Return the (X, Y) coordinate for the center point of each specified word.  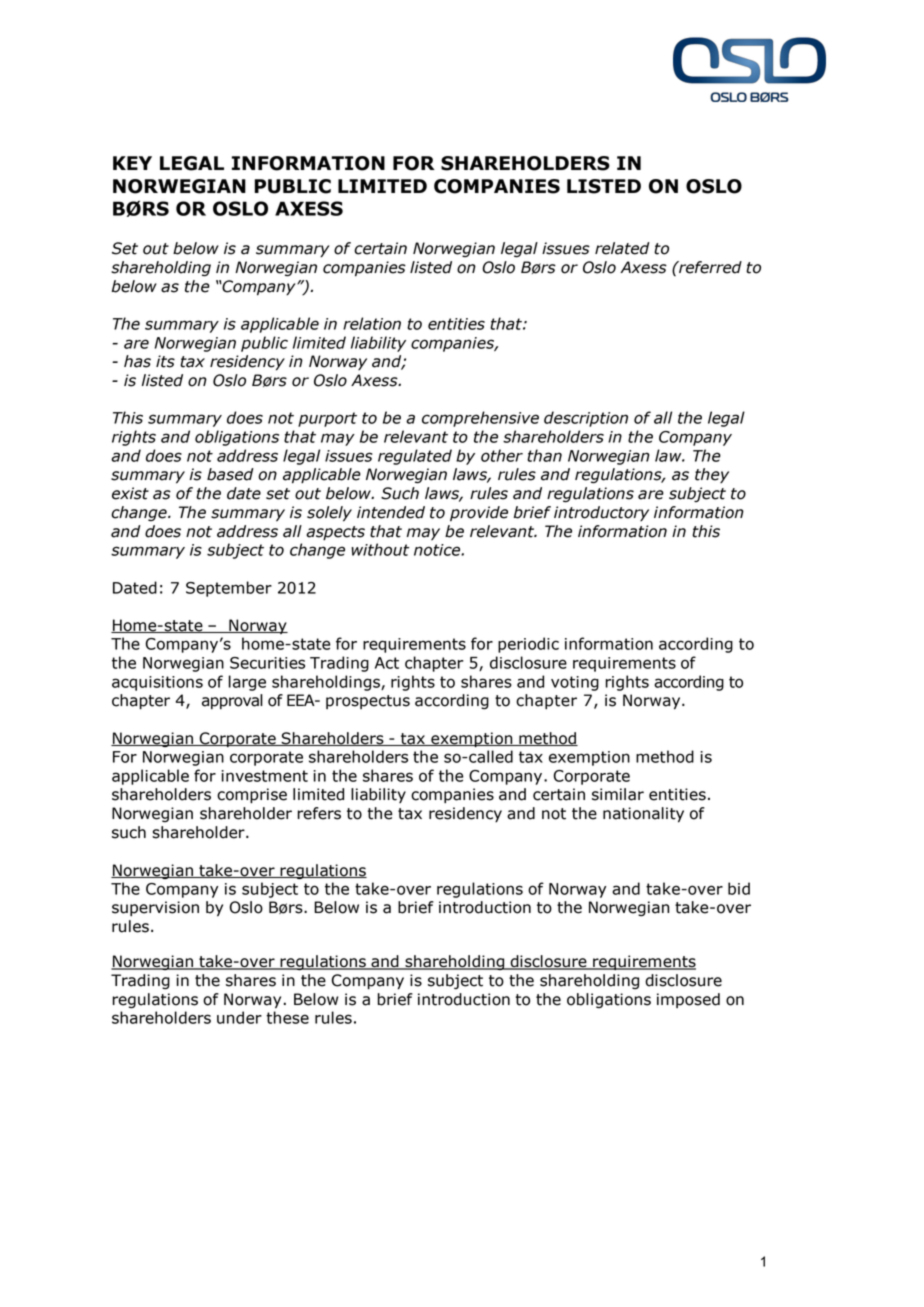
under (239, 1017)
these (287, 1017)
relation (372, 323)
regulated (415, 457)
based (230, 474)
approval (232, 701)
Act (387, 663)
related (622, 248)
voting (575, 683)
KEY (132, 163)
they (712, 475)
